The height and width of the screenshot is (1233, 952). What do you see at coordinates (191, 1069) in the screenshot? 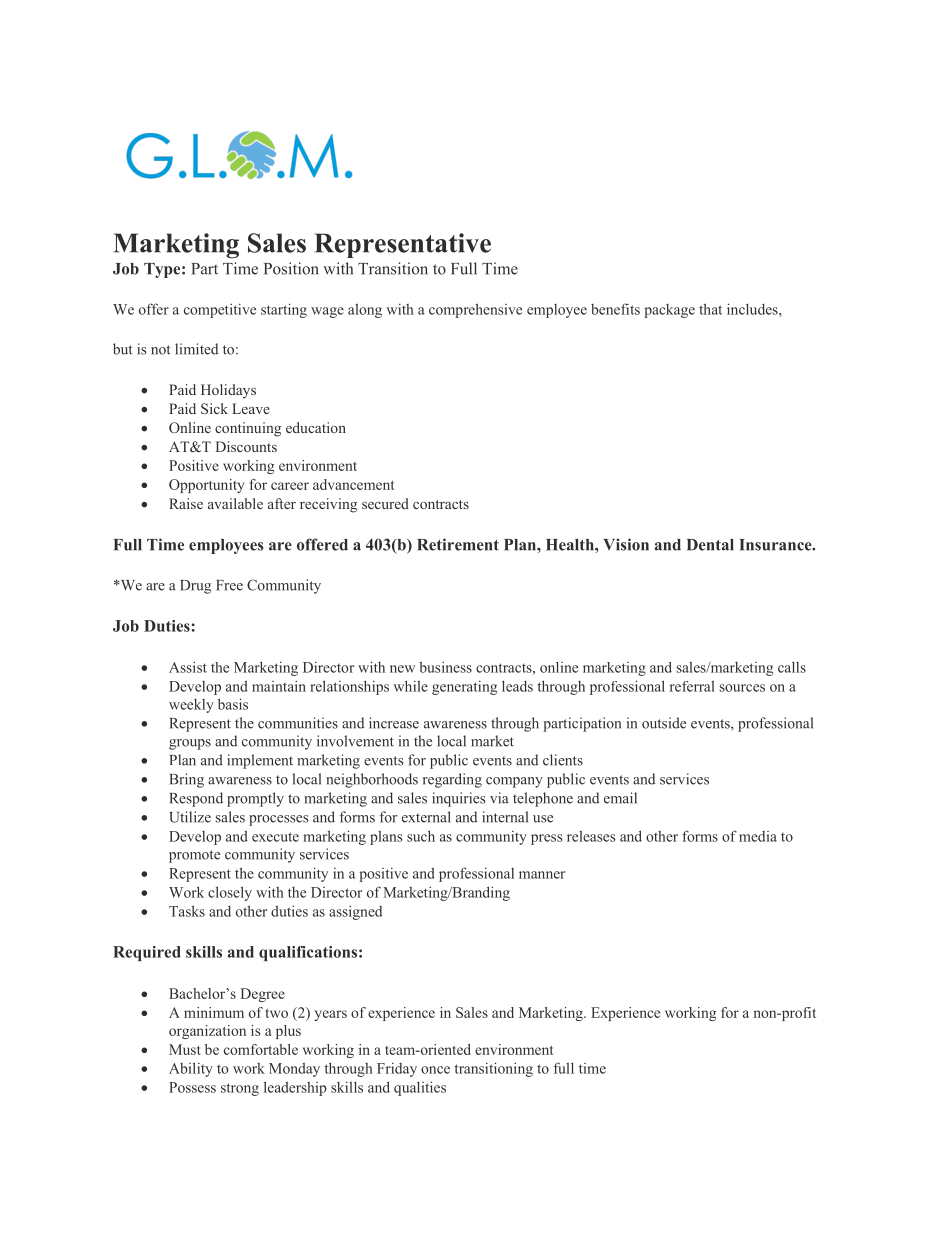
I see `Ability` at bounding box center [191, 1069].
